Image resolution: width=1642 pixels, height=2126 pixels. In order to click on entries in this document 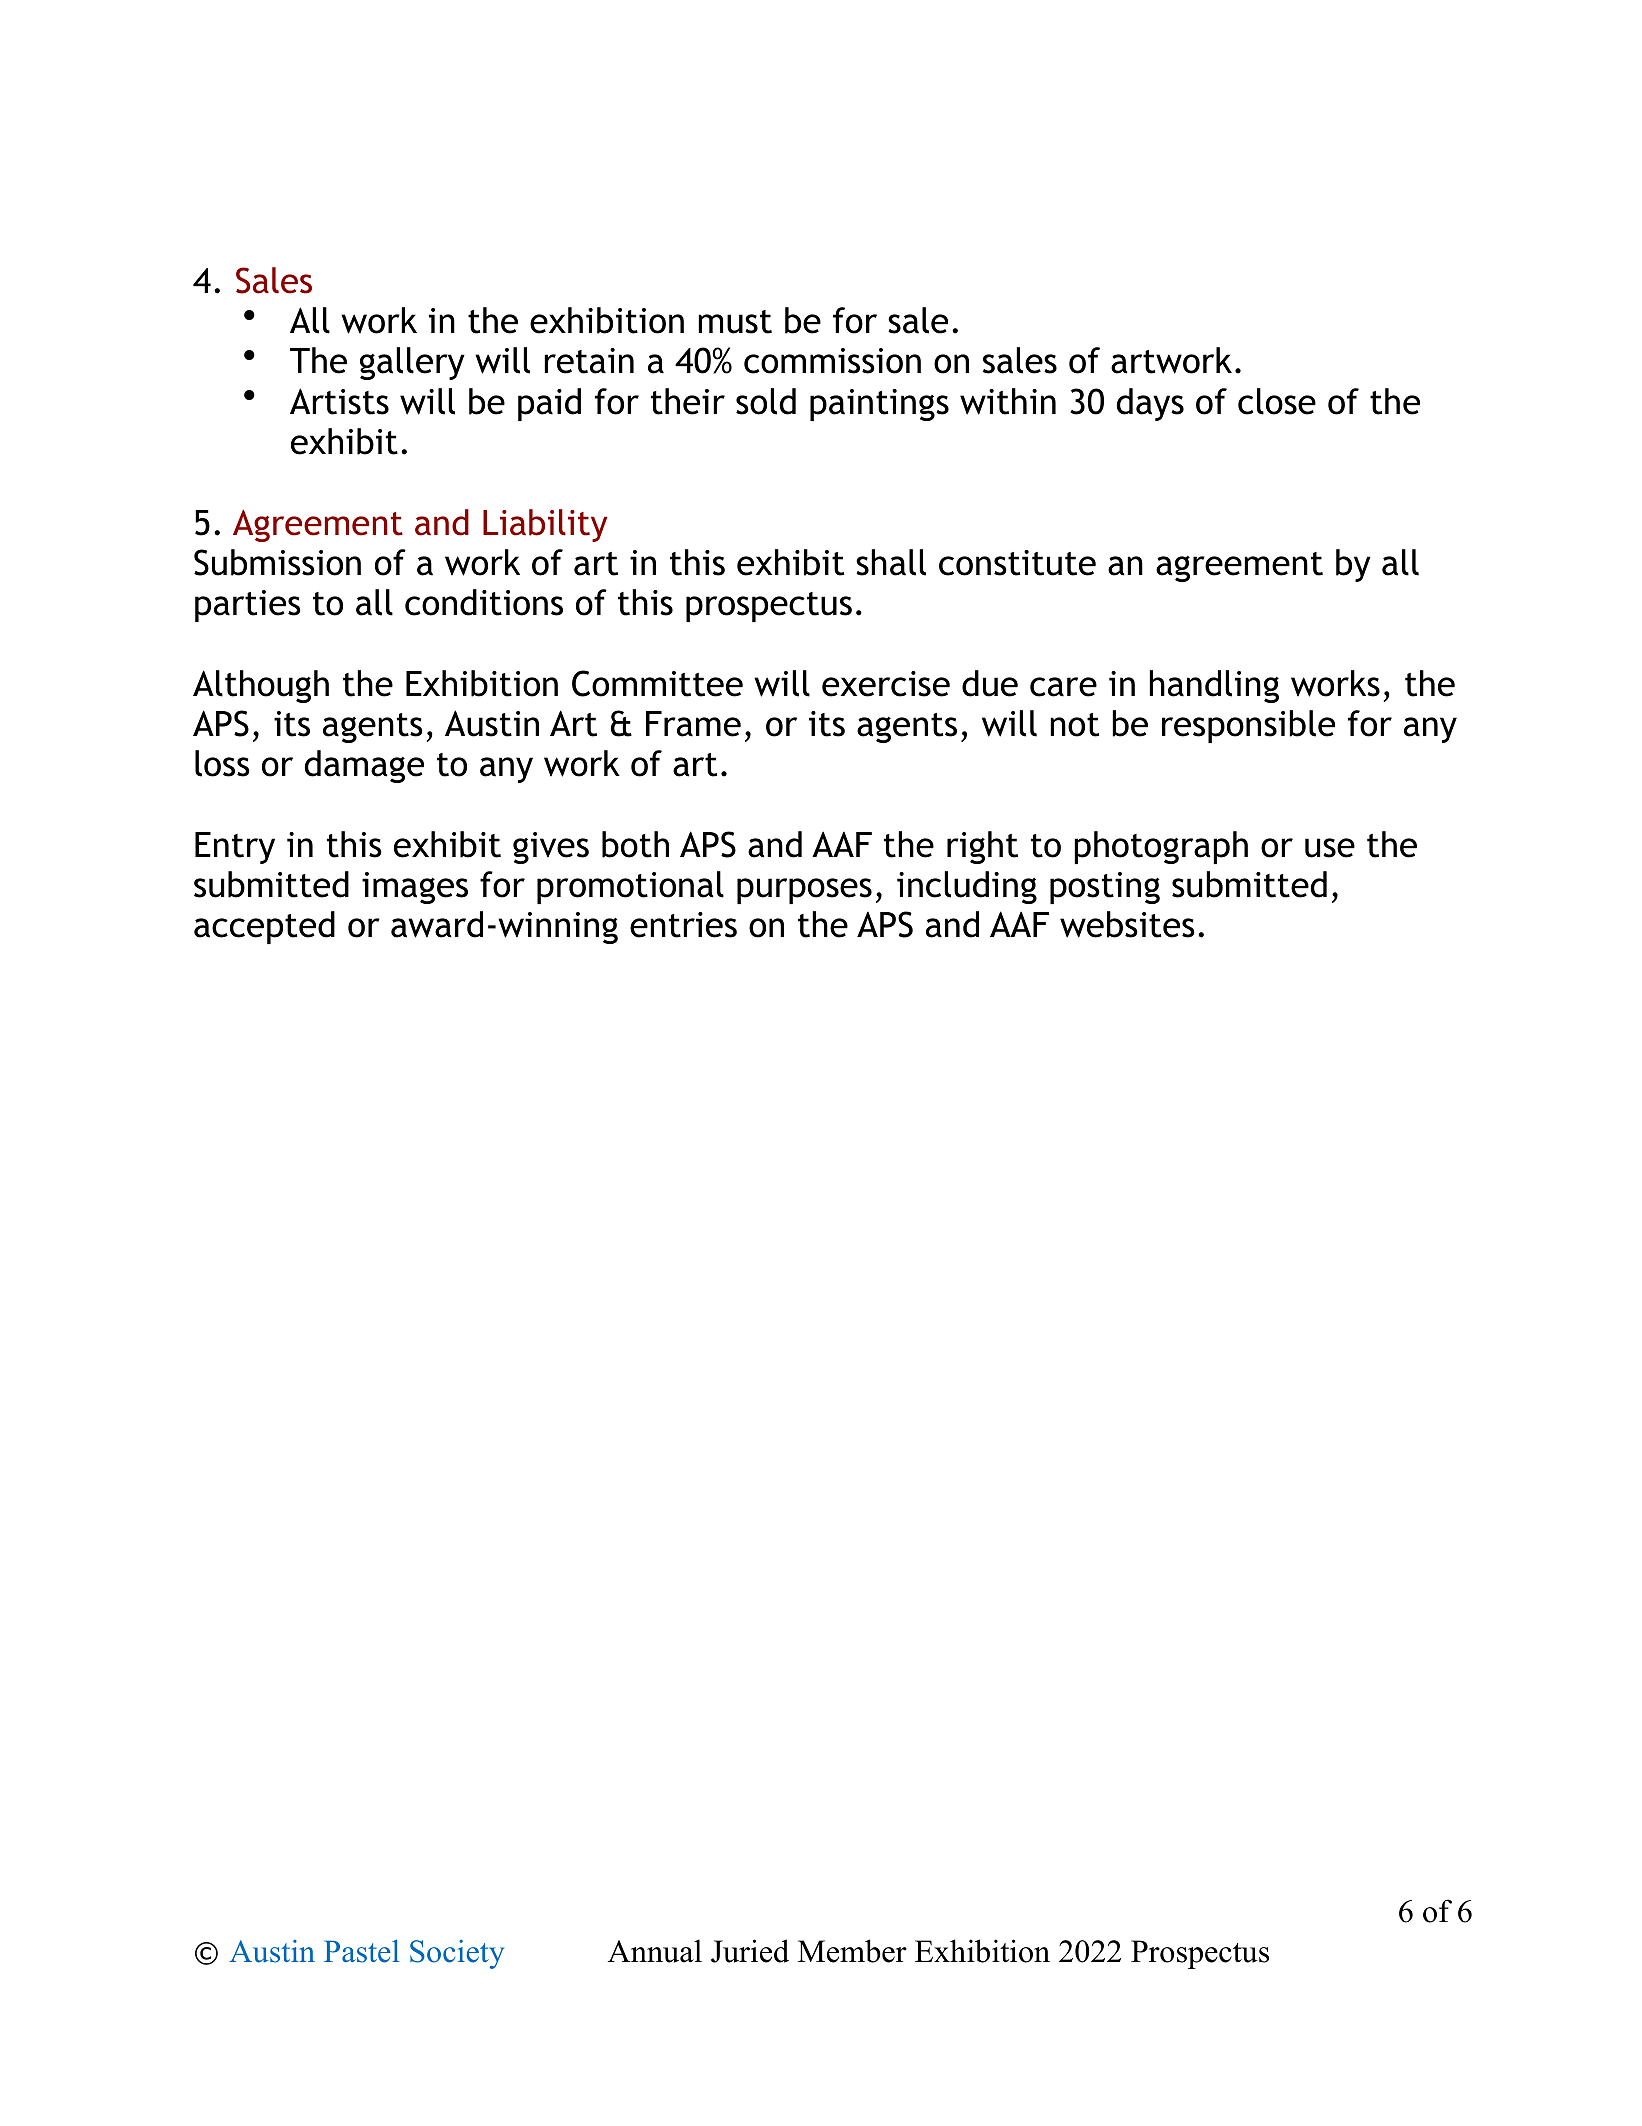, I will do `click(683, 925)`.
